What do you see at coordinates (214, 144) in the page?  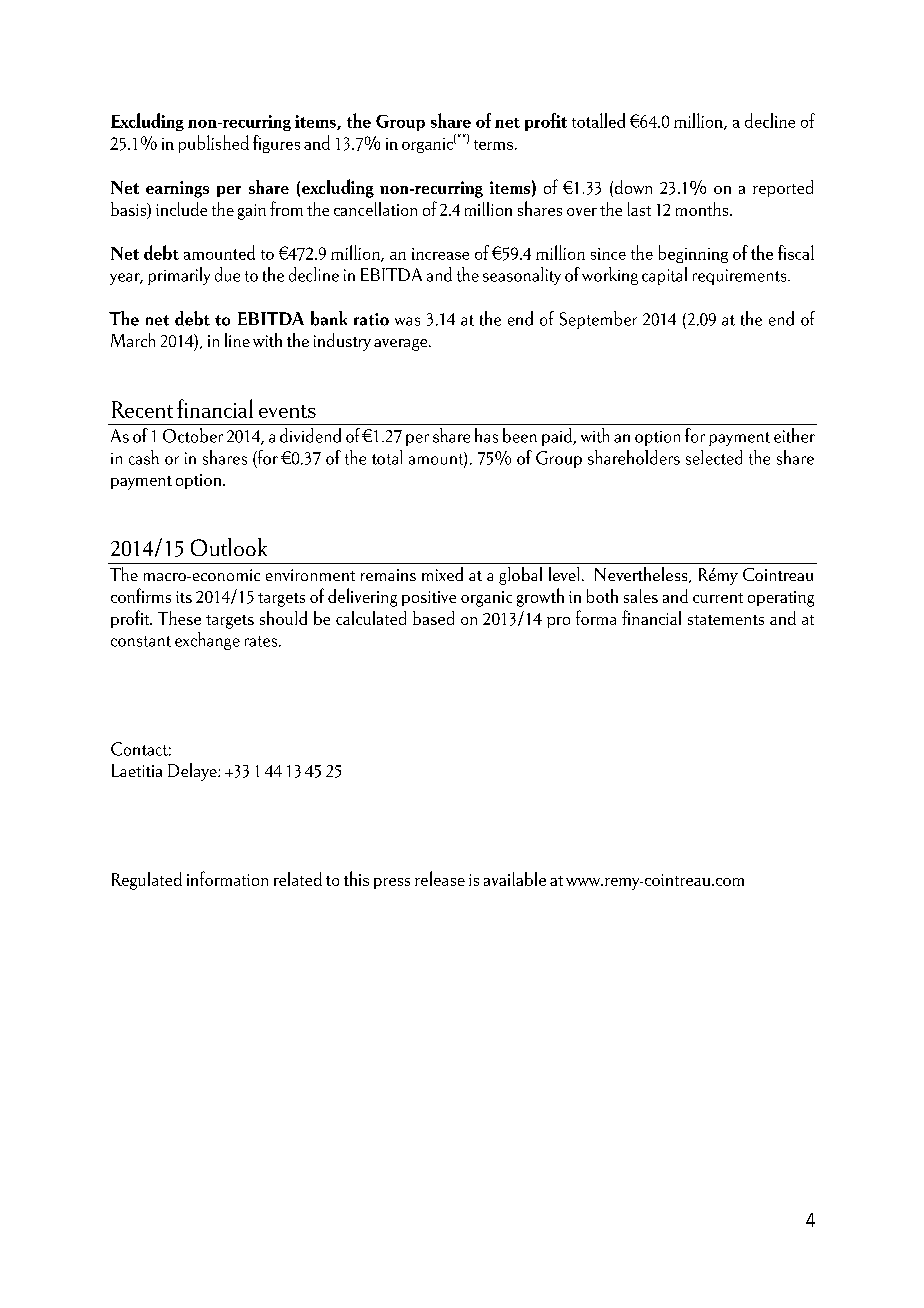 I see `published` at bounding box center [214, 144].
